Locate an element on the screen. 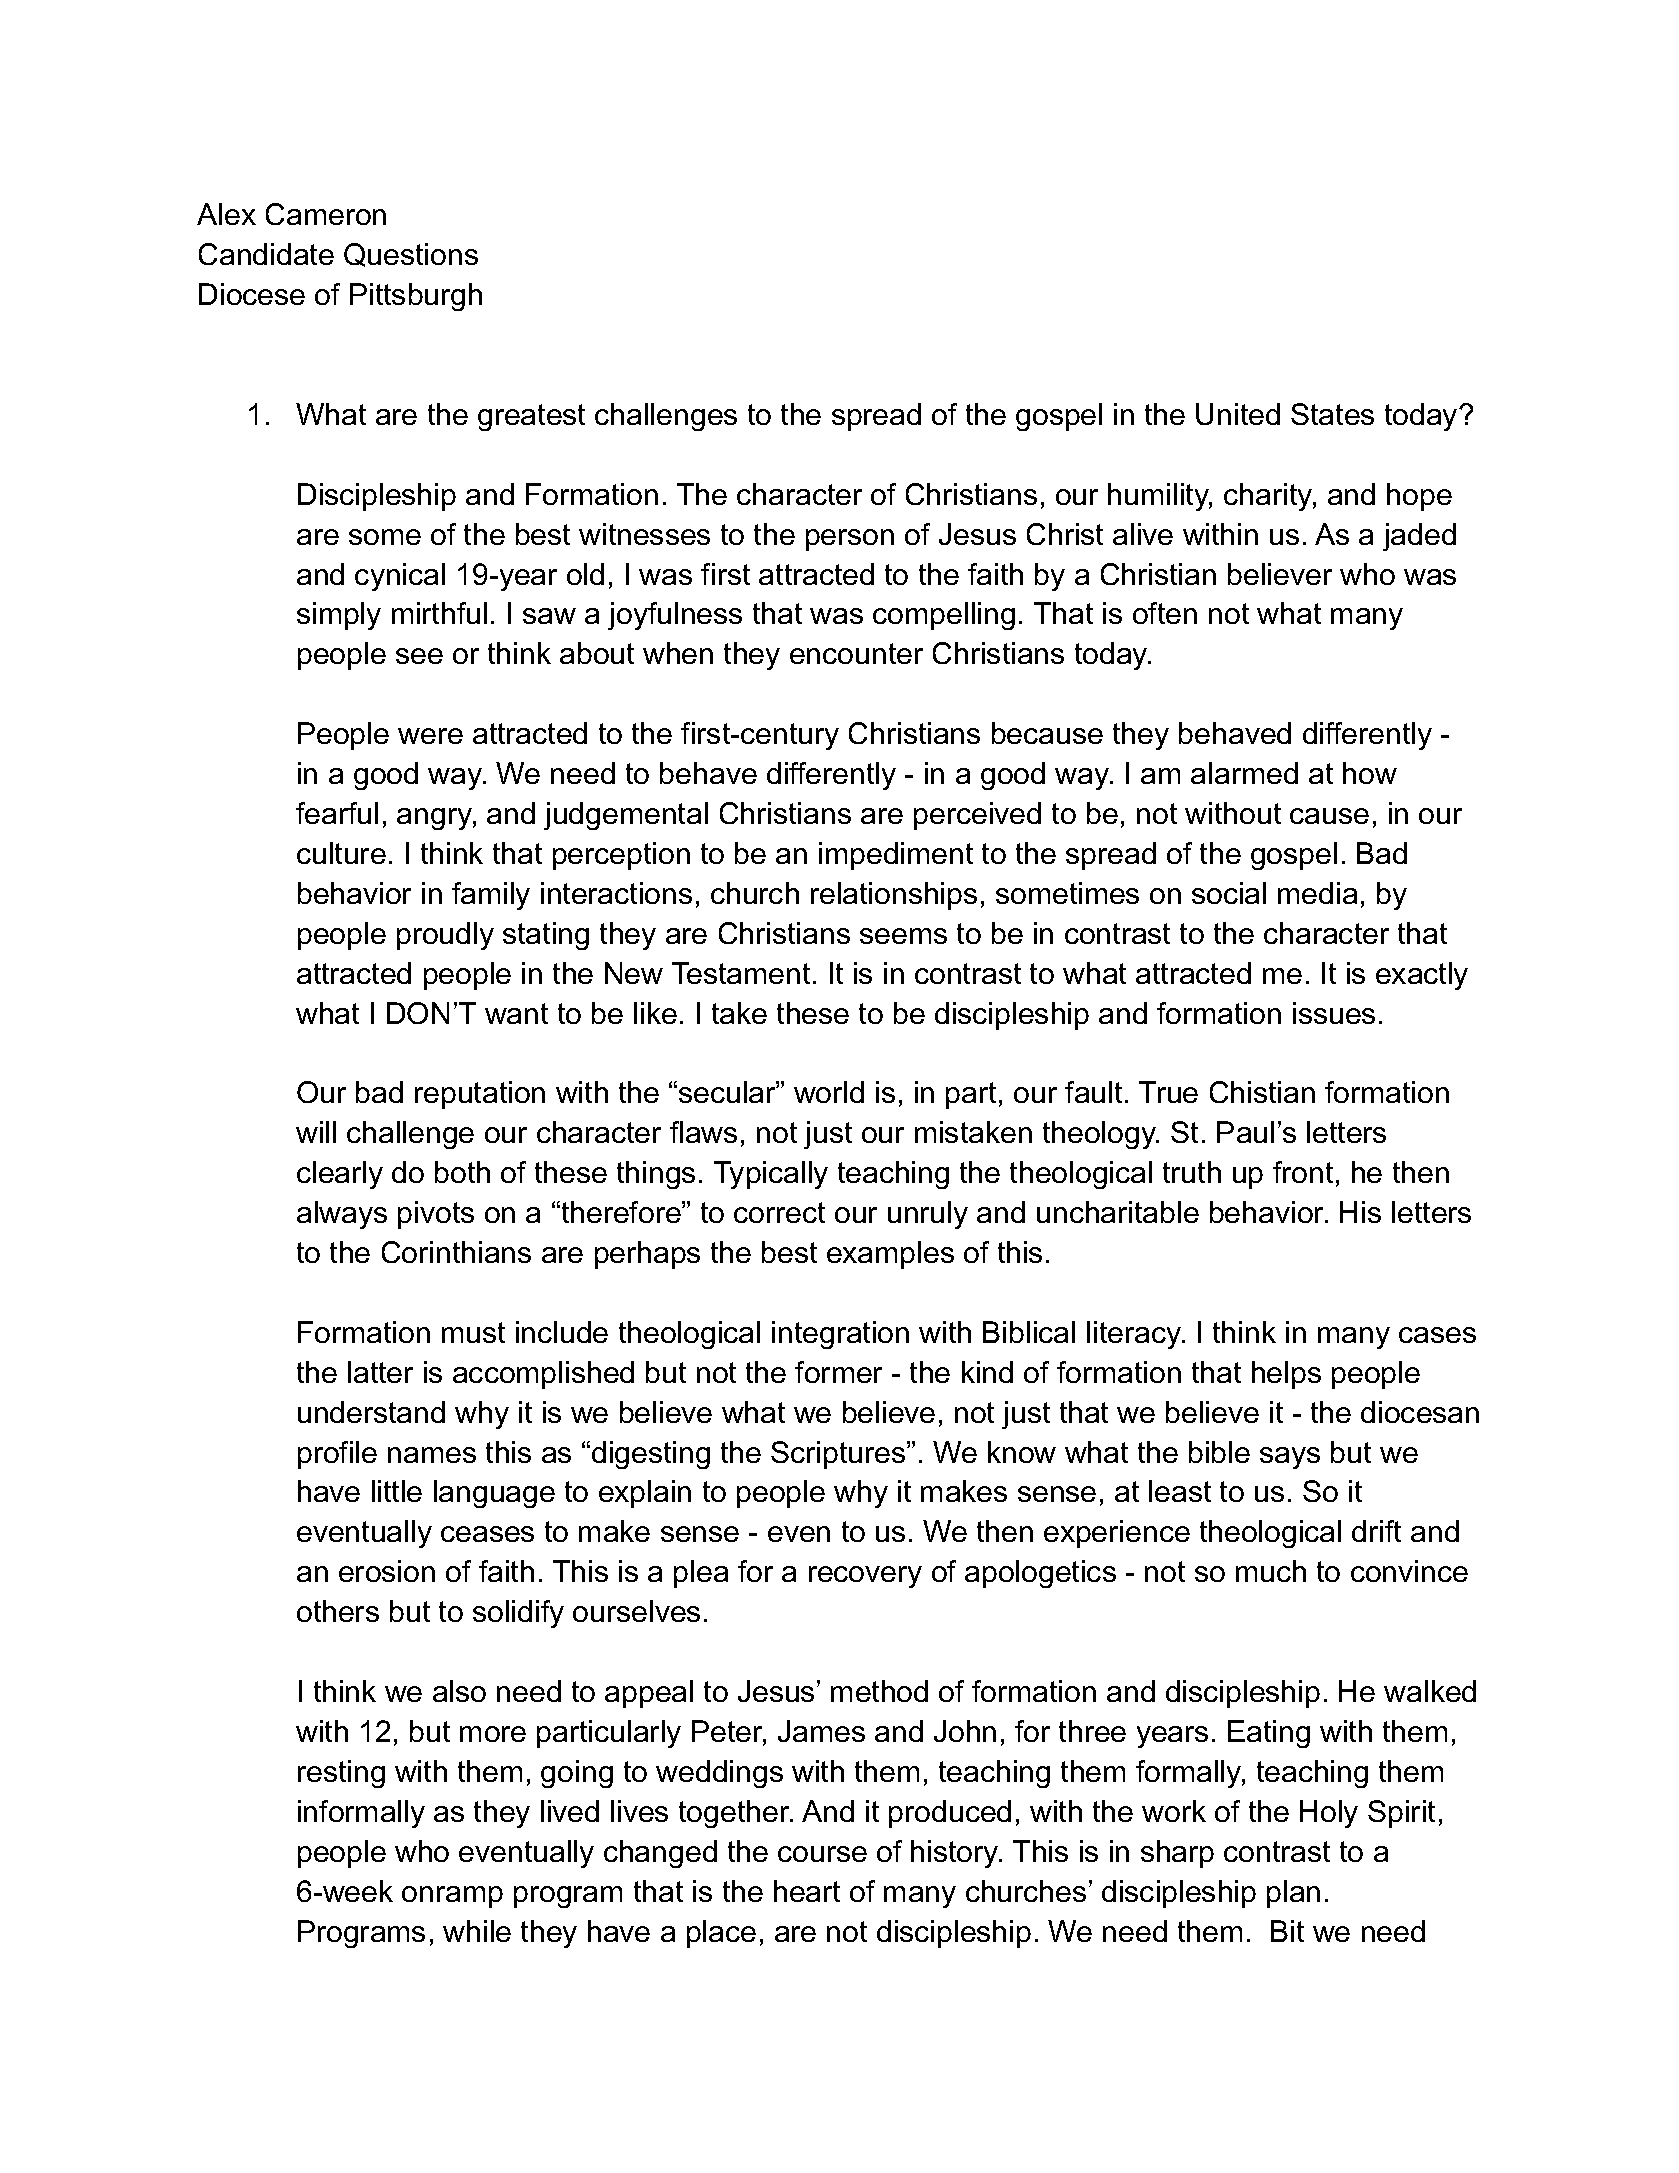 The width and height of the screenshot is (1679, 2173). world is located at coordinates (829, 1092).
